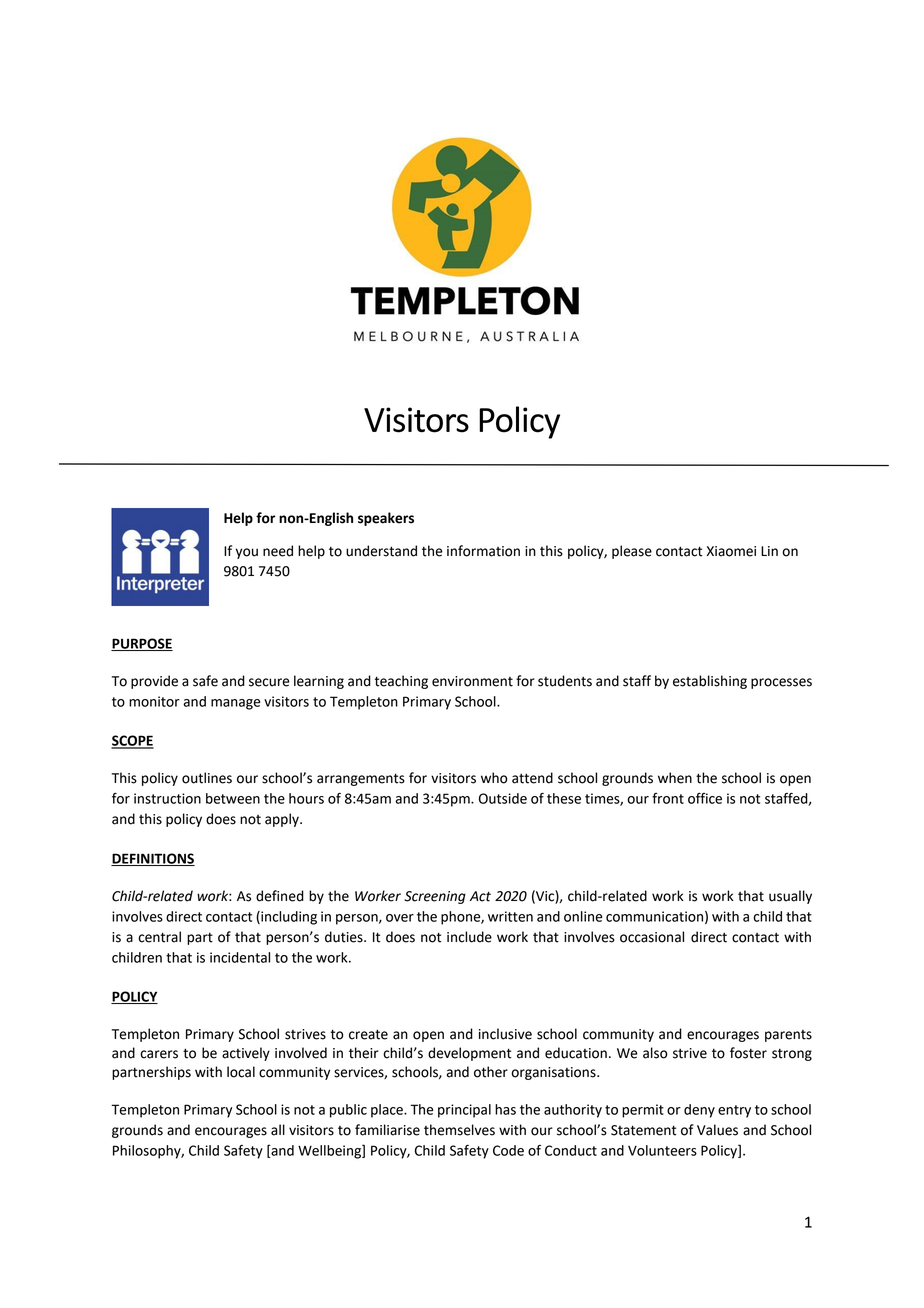  What do you see at coordinates (247, 553) in the image?
I see `you` at bounding box center [247, 553].
